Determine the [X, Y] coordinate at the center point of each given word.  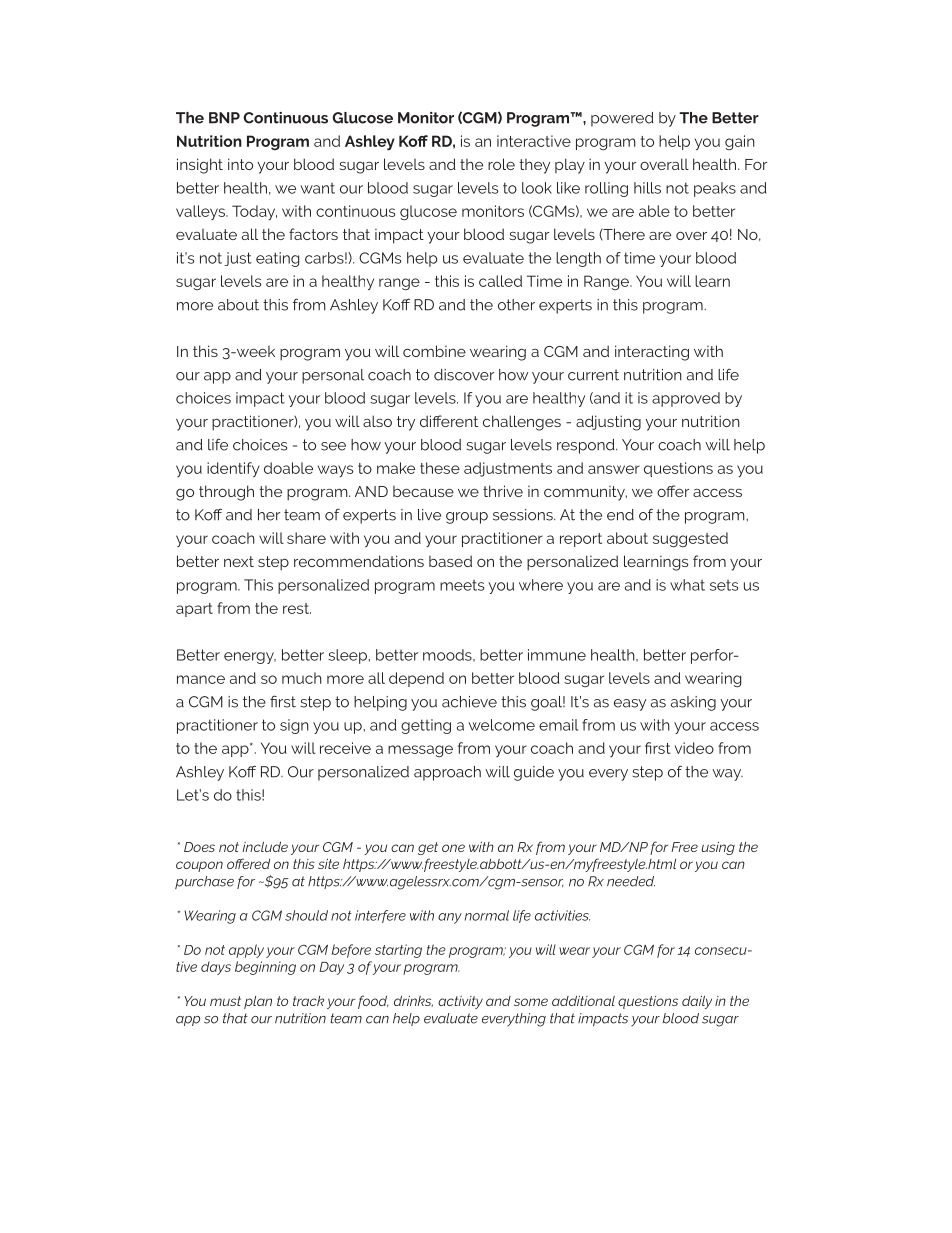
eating [277, 259]
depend [416, 679]
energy [250, 658]
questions [678, 469]
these [440, 468]
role [501, 164]
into [240, 164]
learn [712, 281]
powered [622, 119]
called [500, 281]
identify [233, 469]
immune [557, 655]
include [265, 846]
